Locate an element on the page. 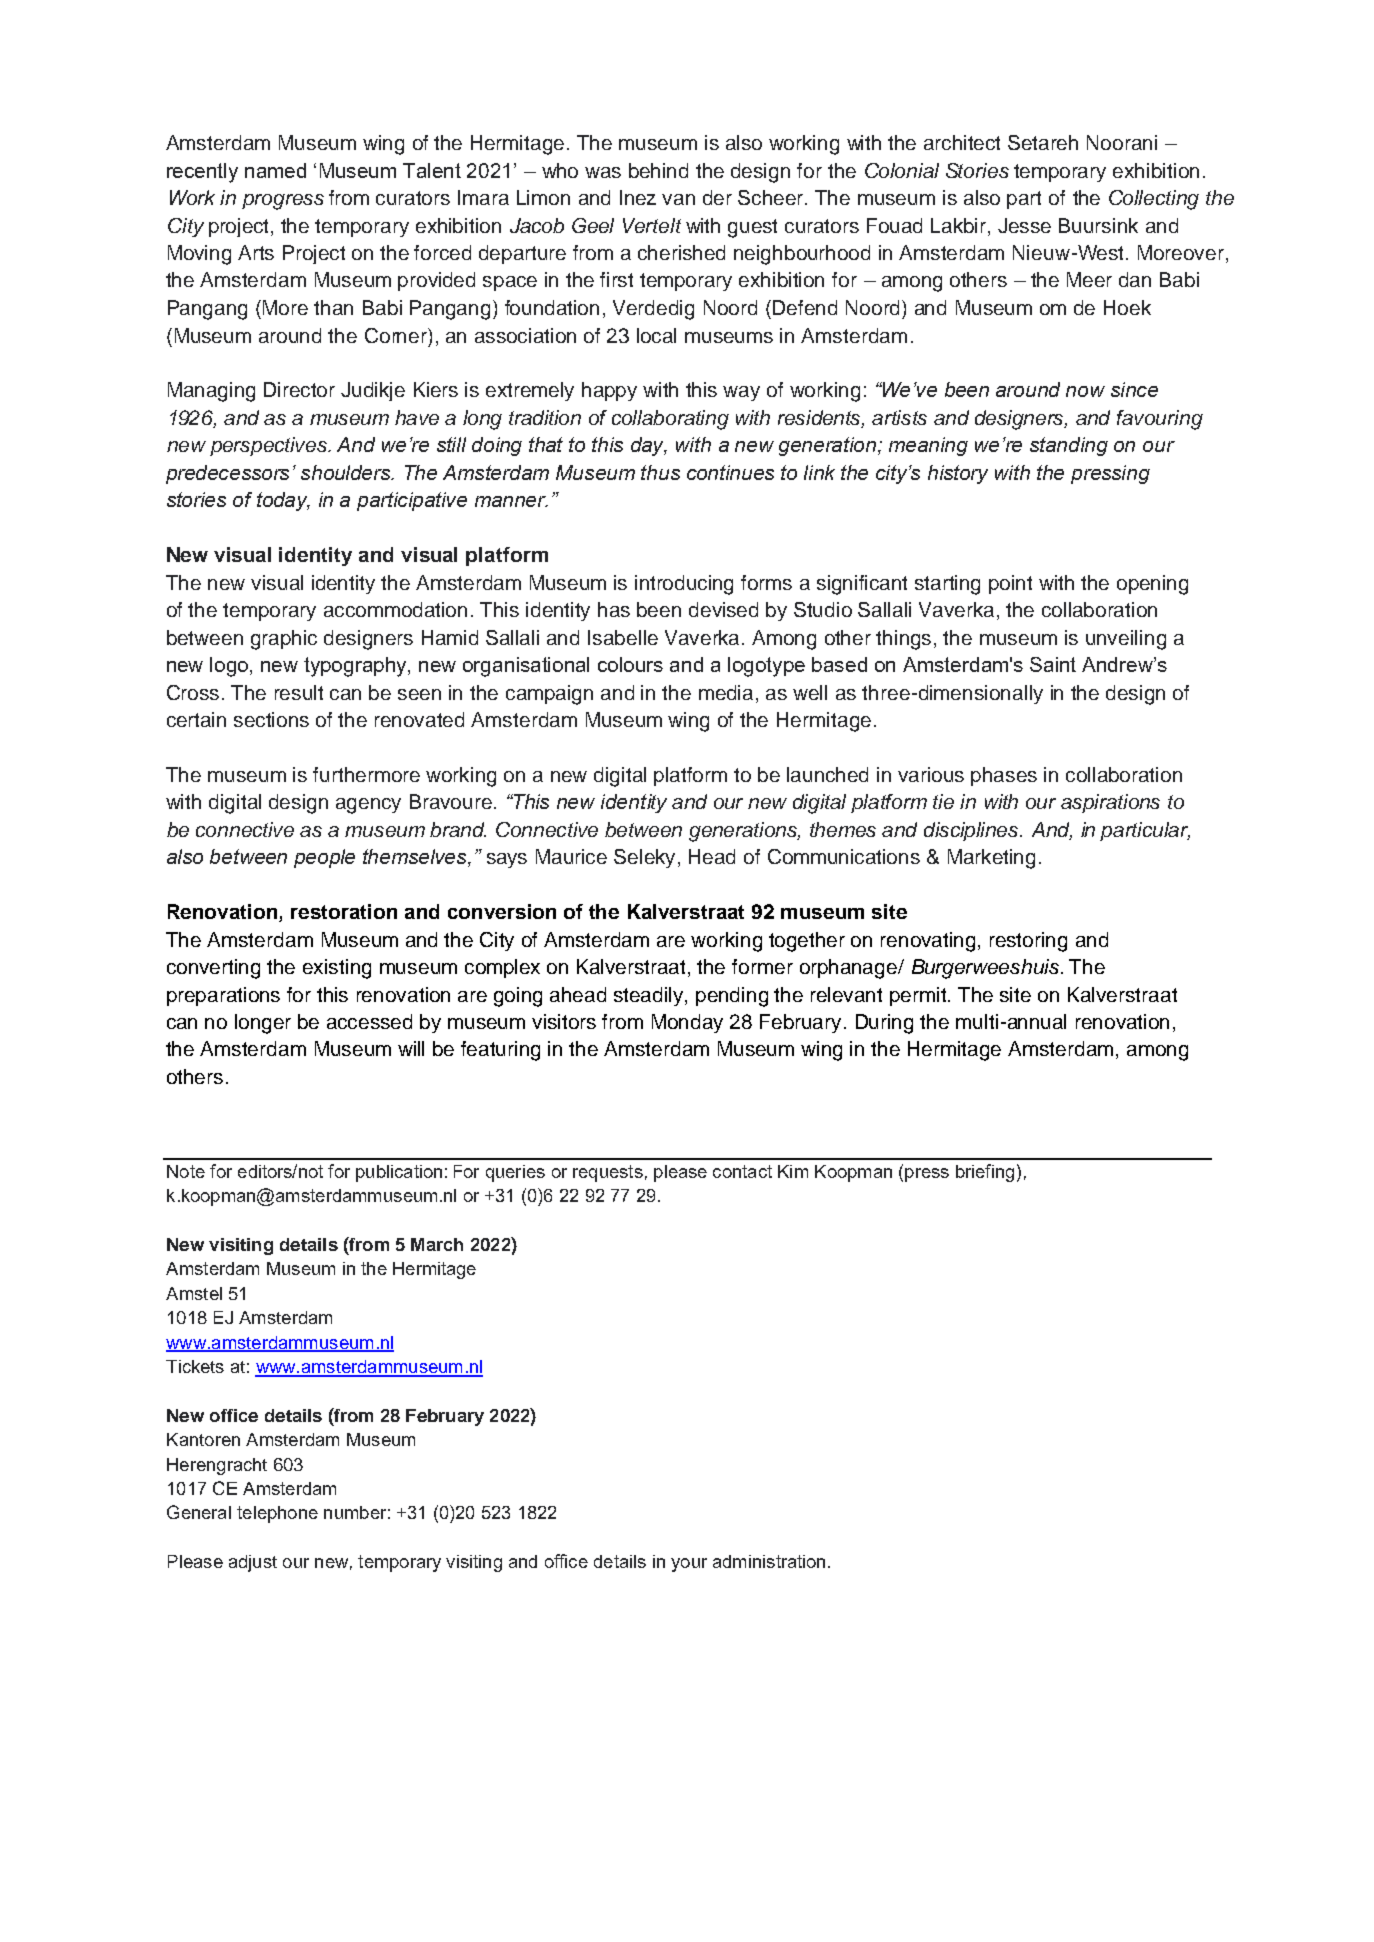 The width and height of the document is (1374, 1942). progress is located at coordinates (283, 202).
